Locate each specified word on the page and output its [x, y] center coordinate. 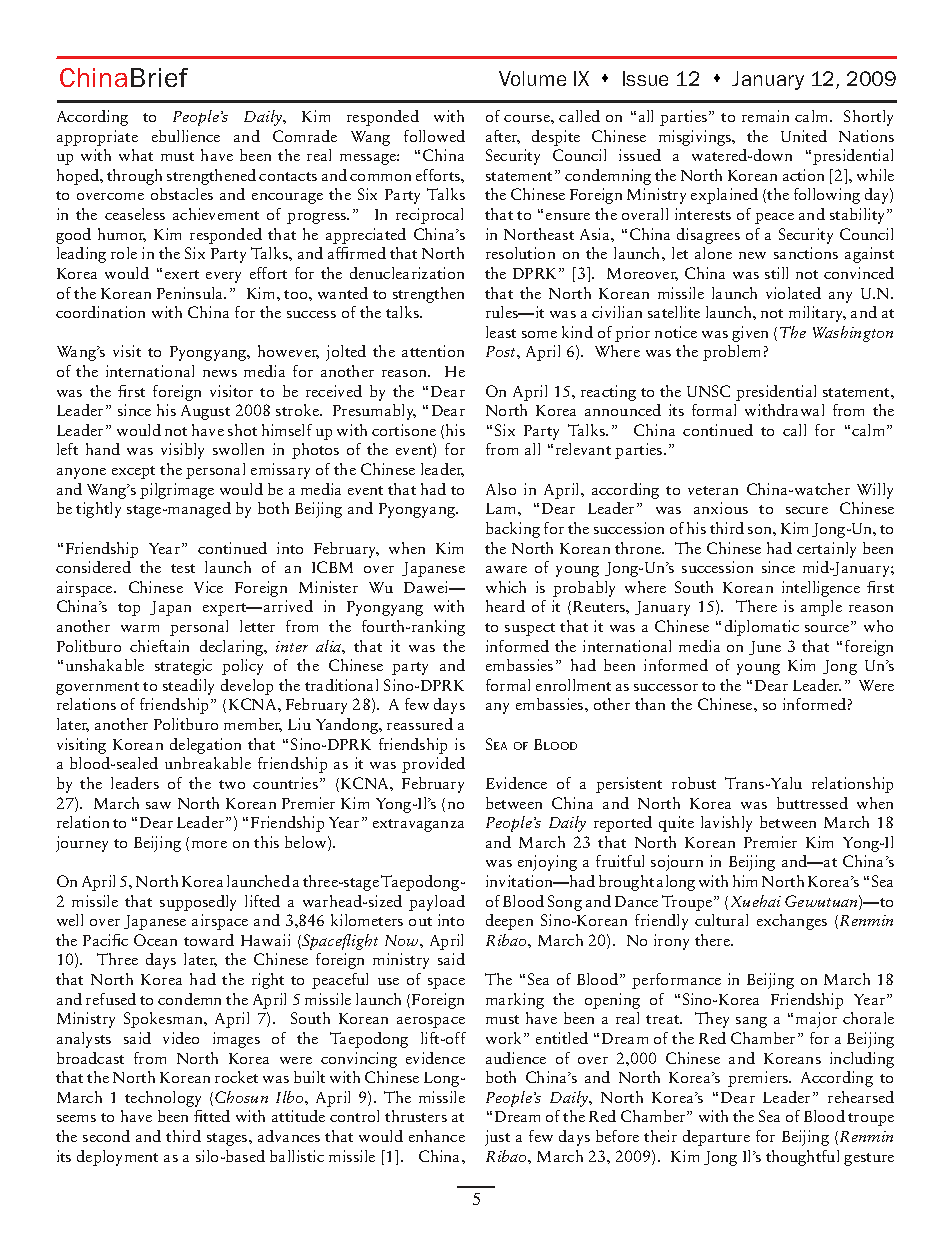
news [220, 373]
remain [765, 116]
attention [433, 351]
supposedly [198, 903]
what [136, 155]
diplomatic [762, 628]
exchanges [792, 922]
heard [505, 606]
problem [731, 353]
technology [163, 1099]
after [503, 137]
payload [437, 903]
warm [140, 628]
